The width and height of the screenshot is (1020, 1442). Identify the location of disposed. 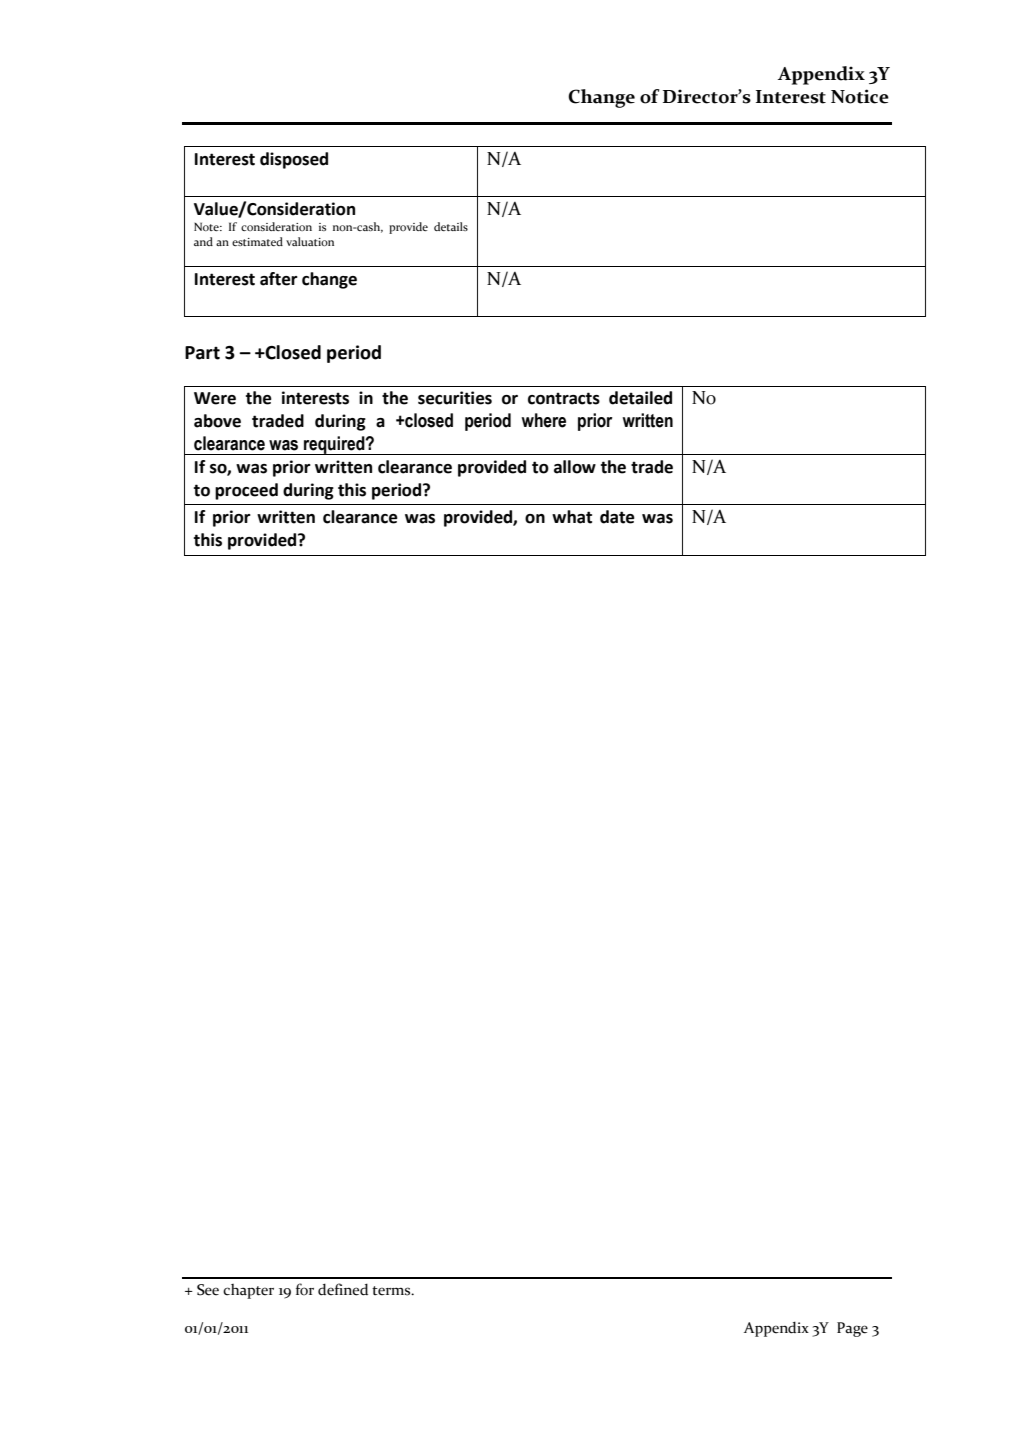
(294, 160).
